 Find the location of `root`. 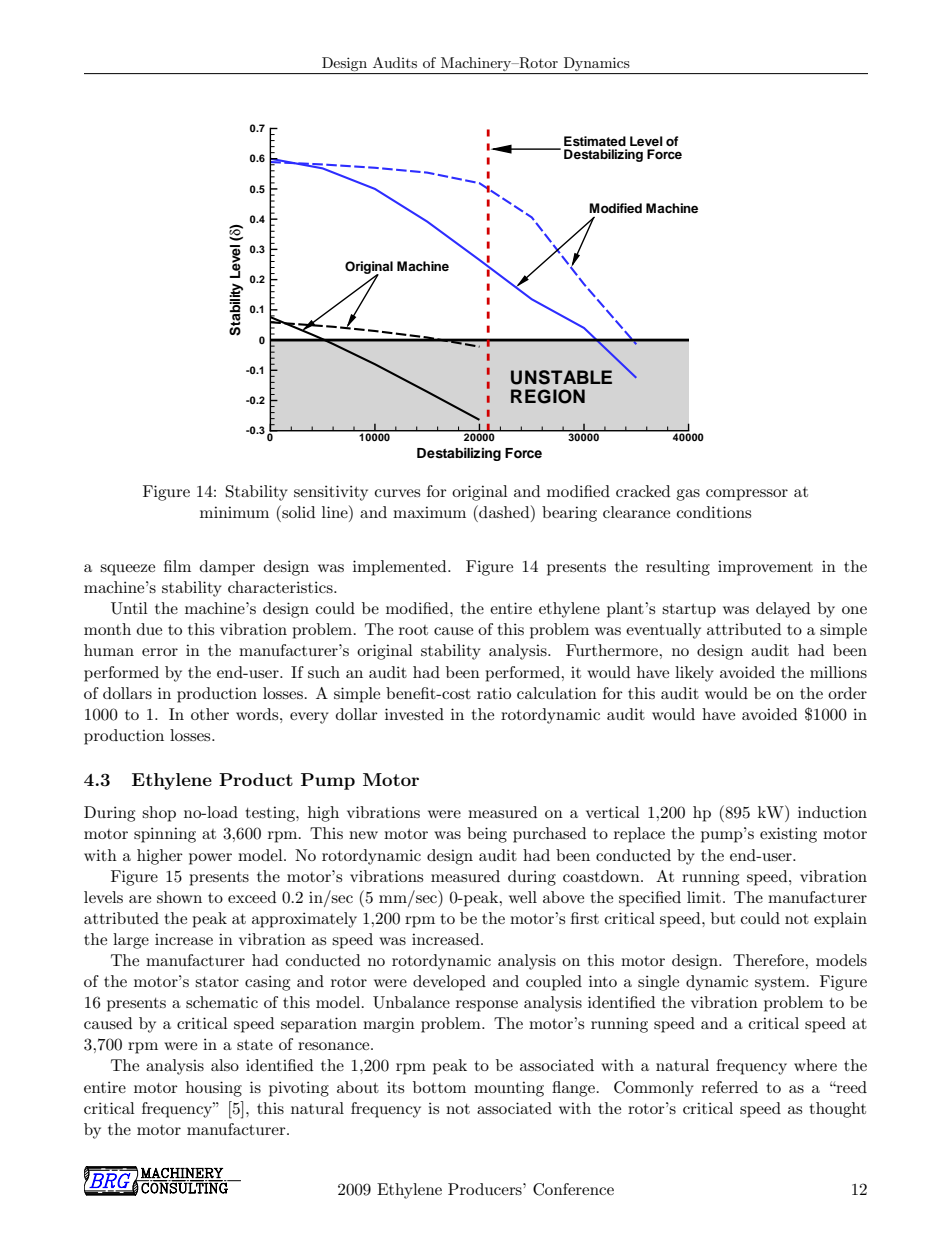

root is located at coordinates (413, 630).
